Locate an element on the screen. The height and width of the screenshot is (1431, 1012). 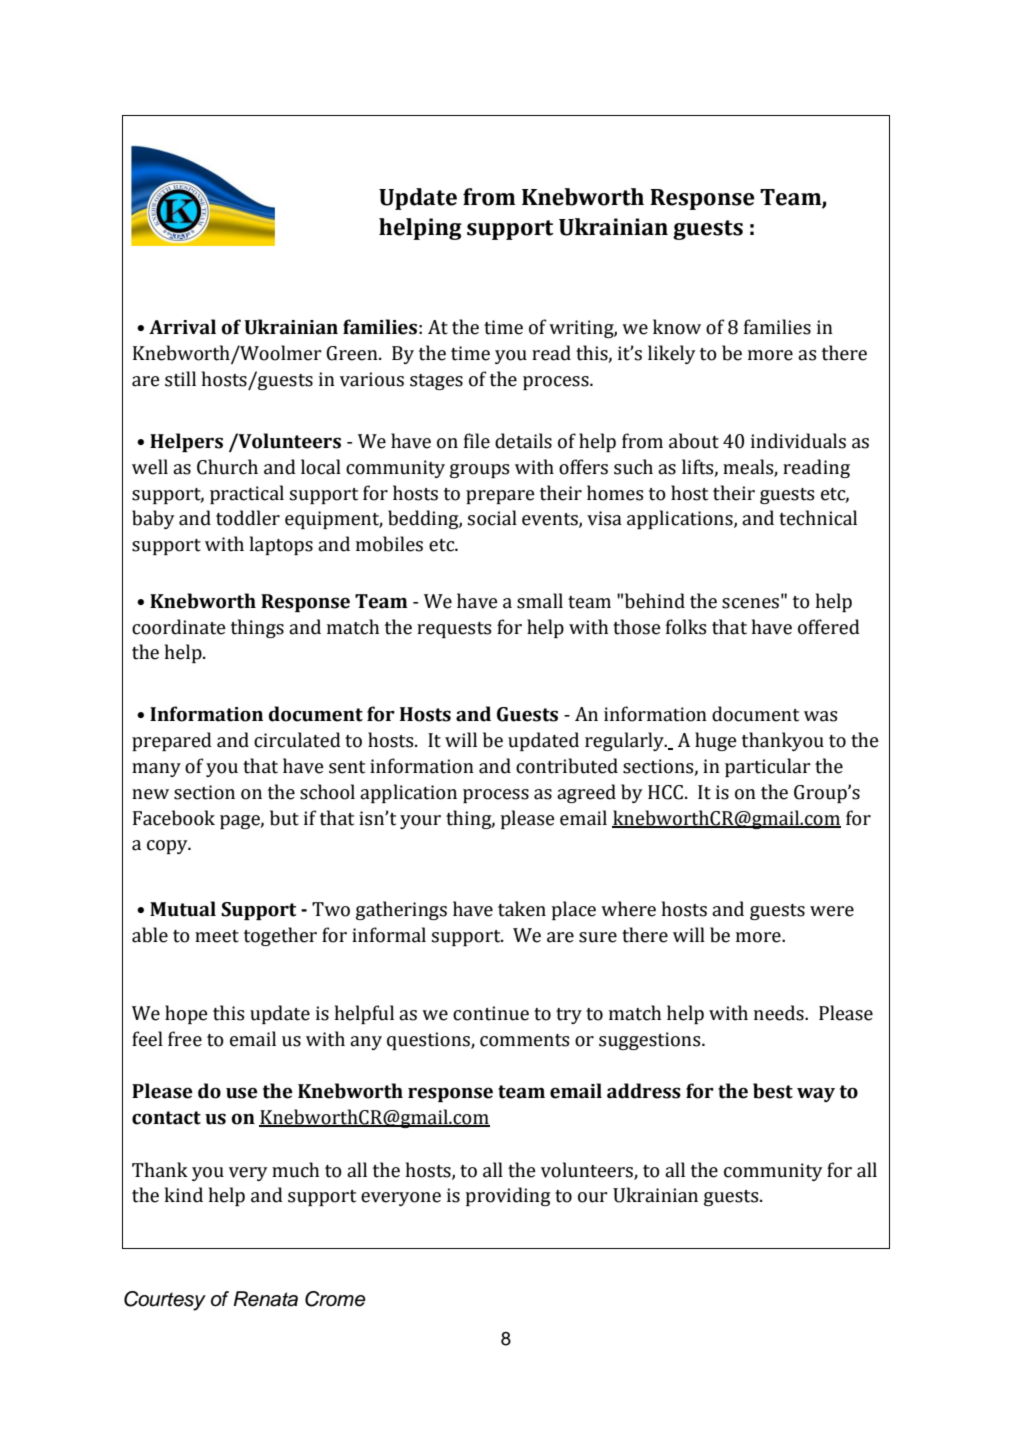
requests is located at coordinates (454, 630).
